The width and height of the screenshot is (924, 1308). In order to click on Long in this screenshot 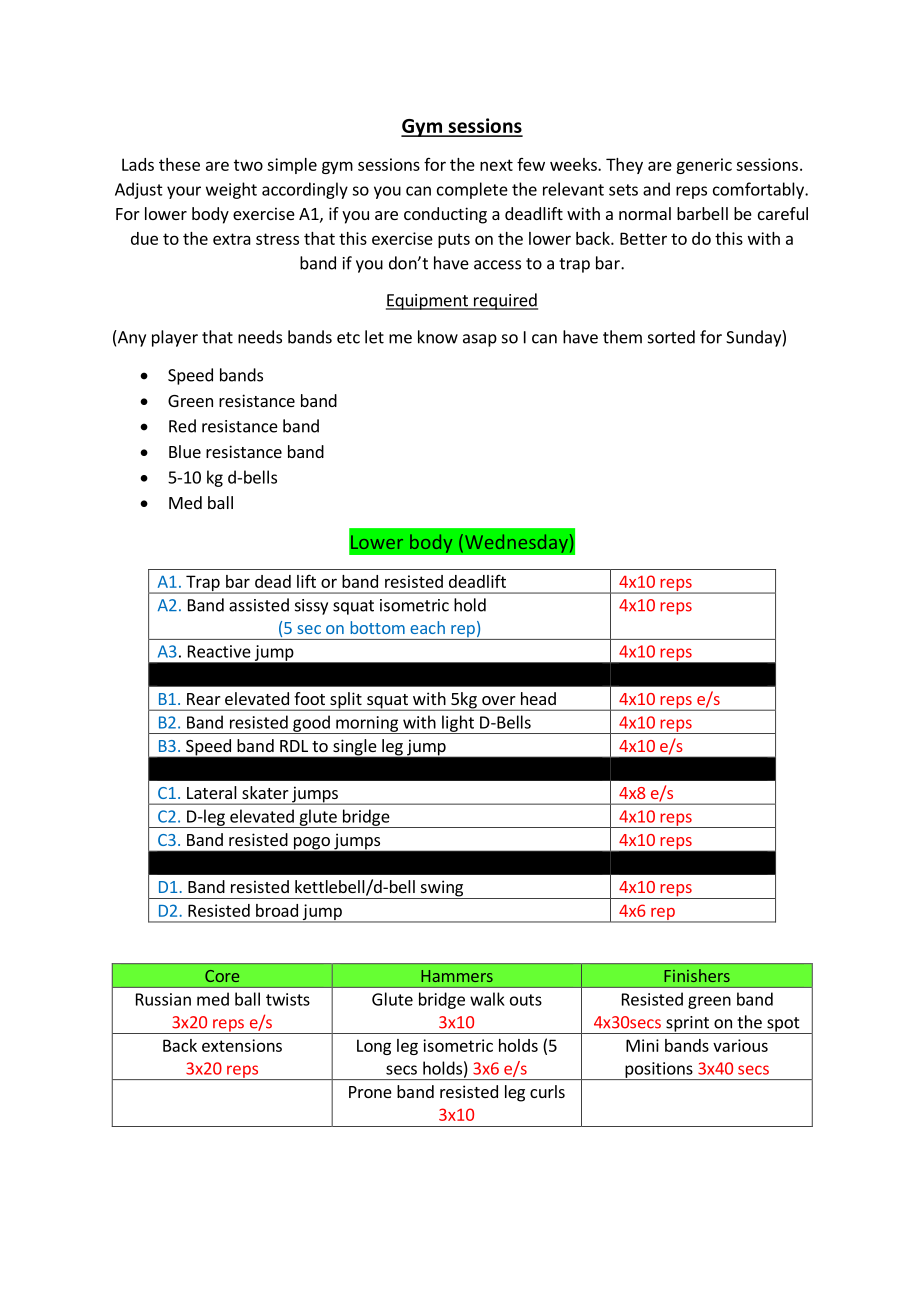, I will do `click(374, 1047)`.
